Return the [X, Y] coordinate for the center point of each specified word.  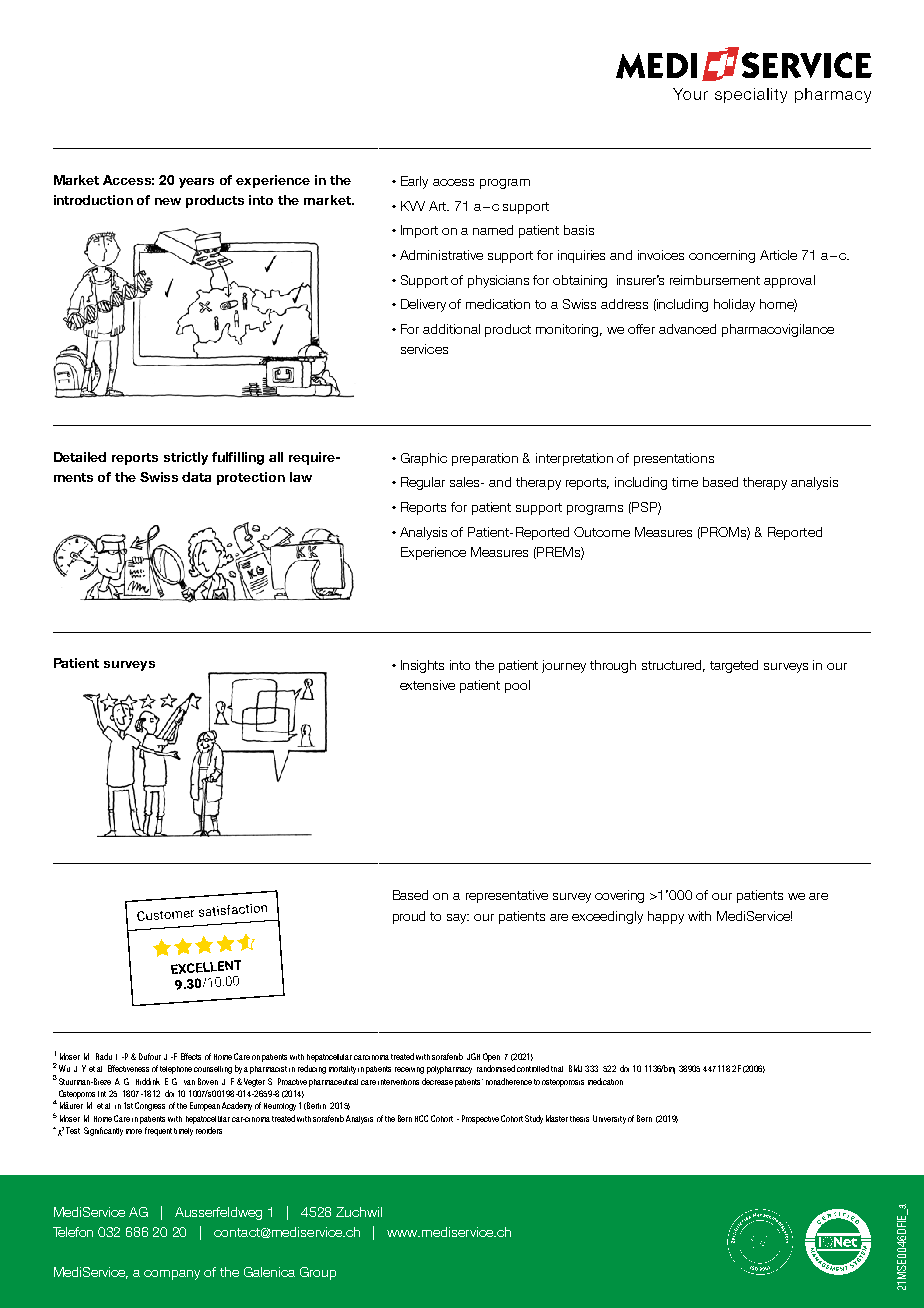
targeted [734, 666]
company [172, 1275]
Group [318, 1273]
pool [517, 686]
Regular [423, 483]
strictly [186, 458]
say [458, 919]
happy [666, 917]
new [168, 201]
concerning [722, 256]
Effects [191, 1056]
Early [414, 182]
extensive [427, 685]
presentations [674, 459]
